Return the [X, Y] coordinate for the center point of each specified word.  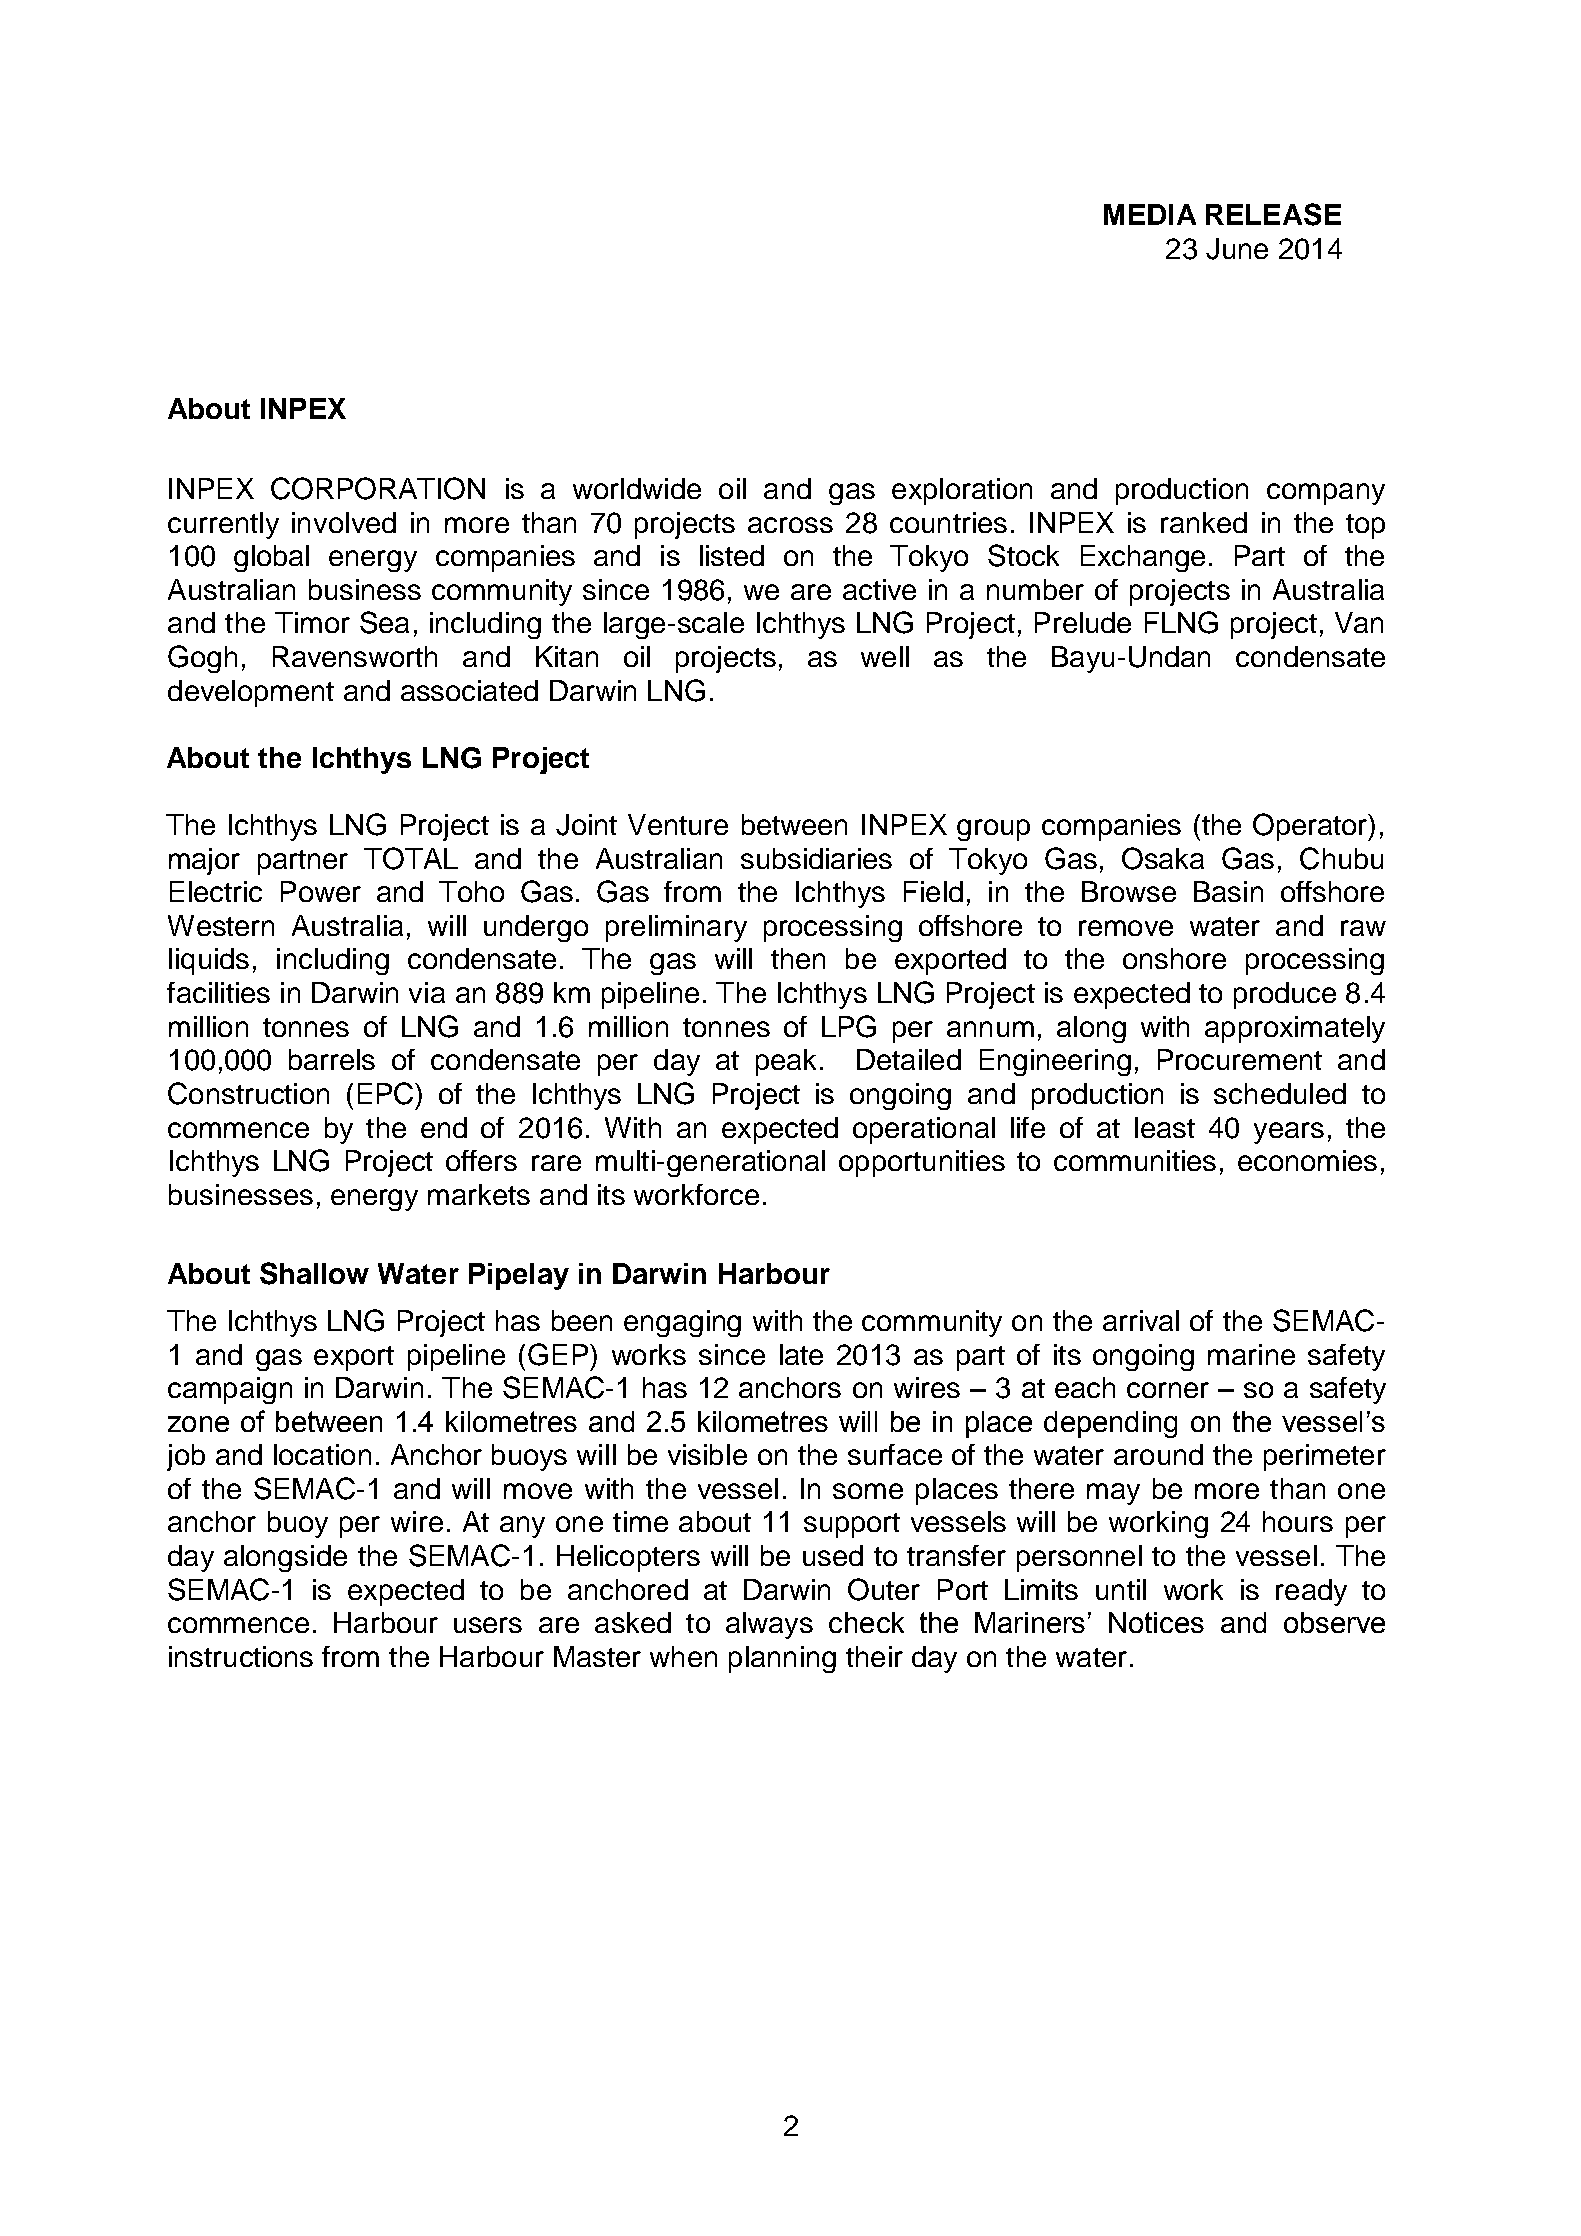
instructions [241, 1656]
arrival [1141, 1320]
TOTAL [411, 858]
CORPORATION [378, 488]
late [801, 1354]
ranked [1204, 522]
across [790, 525]
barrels [332, 1059]
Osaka [1163, 858]
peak [786, 1062]
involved [344, 522]
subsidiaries [816, 858]
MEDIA [1150, 214]
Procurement [1240, 1059]
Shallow [314, 1273]
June [1237, 249]
